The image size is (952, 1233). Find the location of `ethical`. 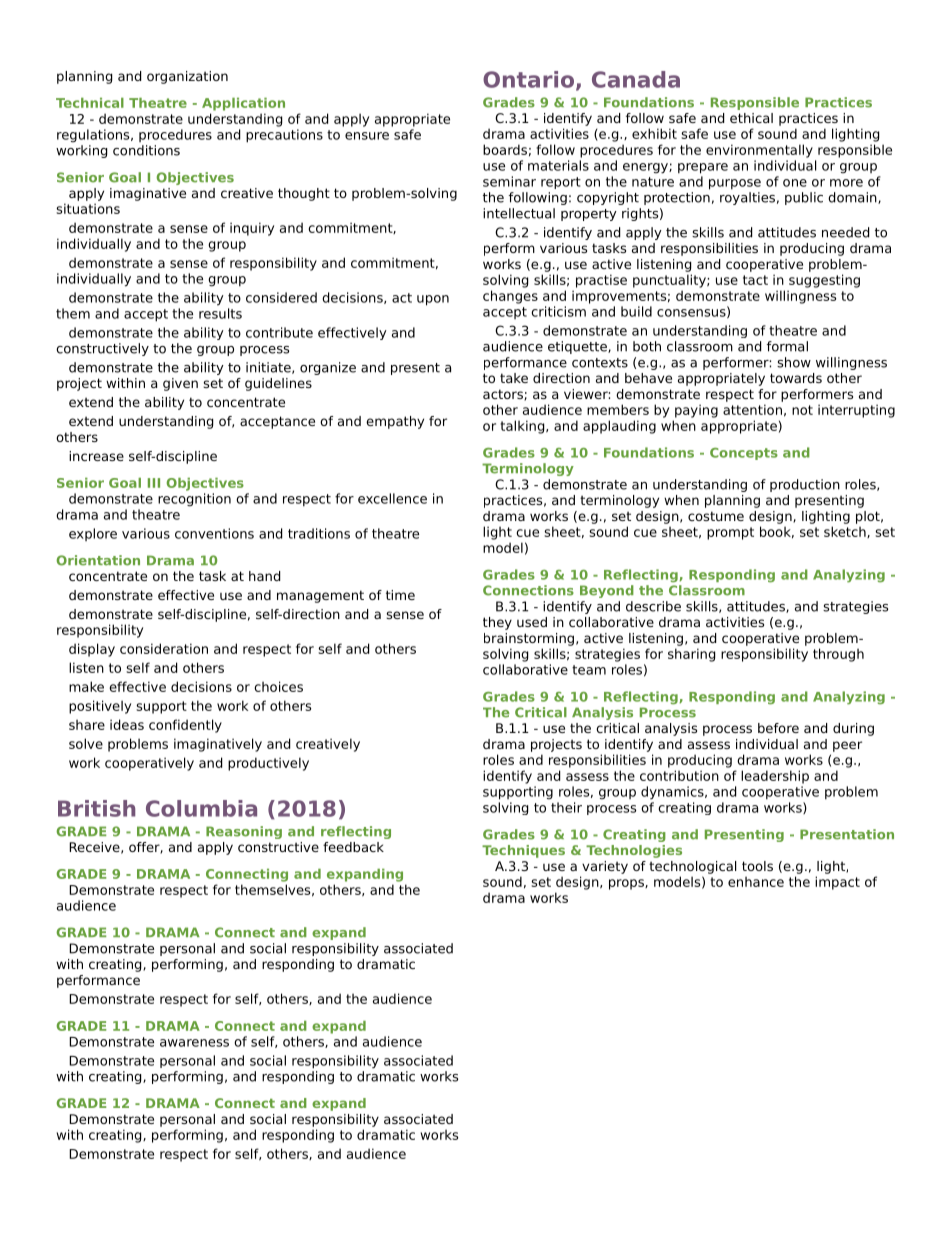

ethical is located at coordinates (751, 118).
